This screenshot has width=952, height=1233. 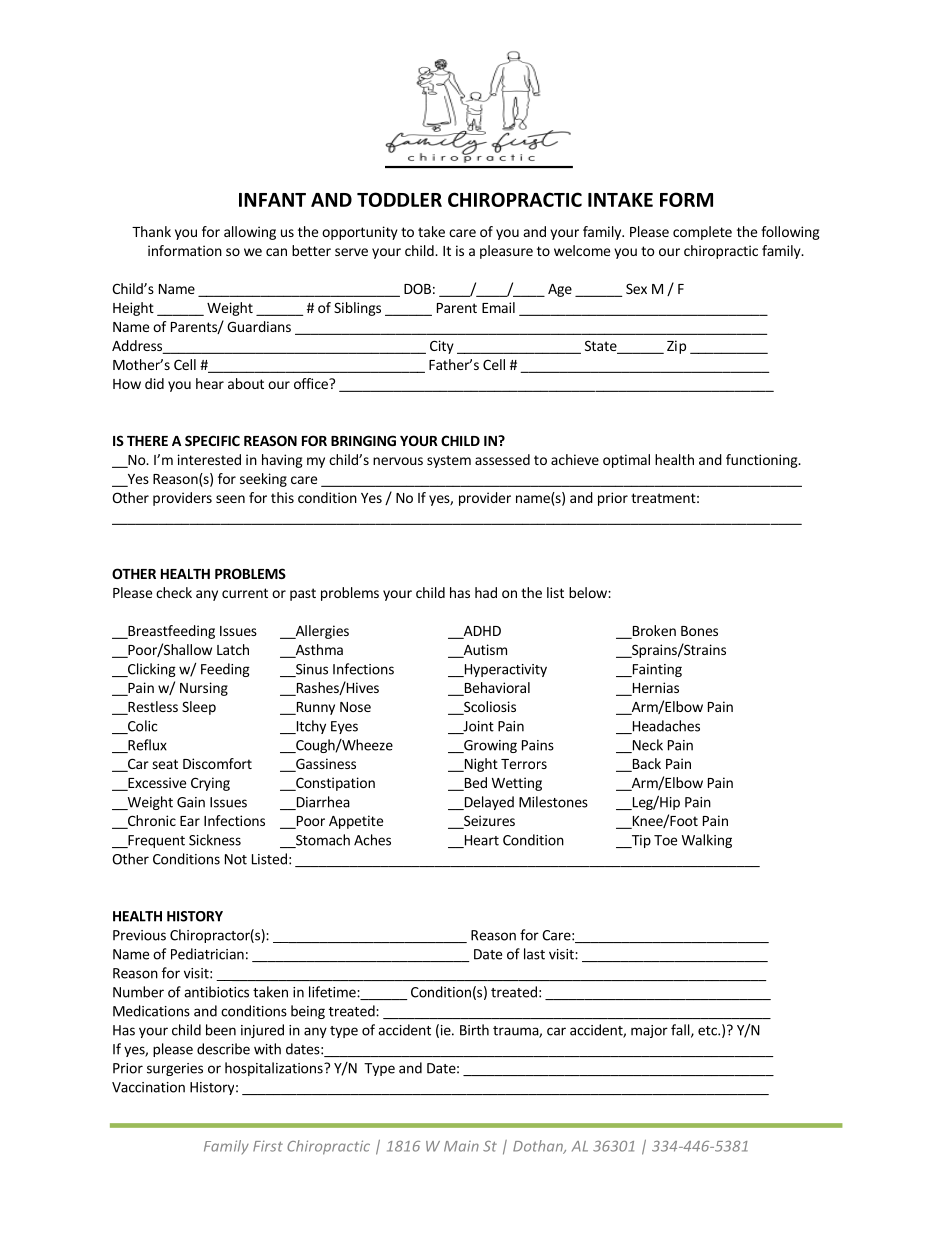 What do you see at coordinates (449, 461) in the screenshot?
I see `system` at bounding box center [449, 461].
